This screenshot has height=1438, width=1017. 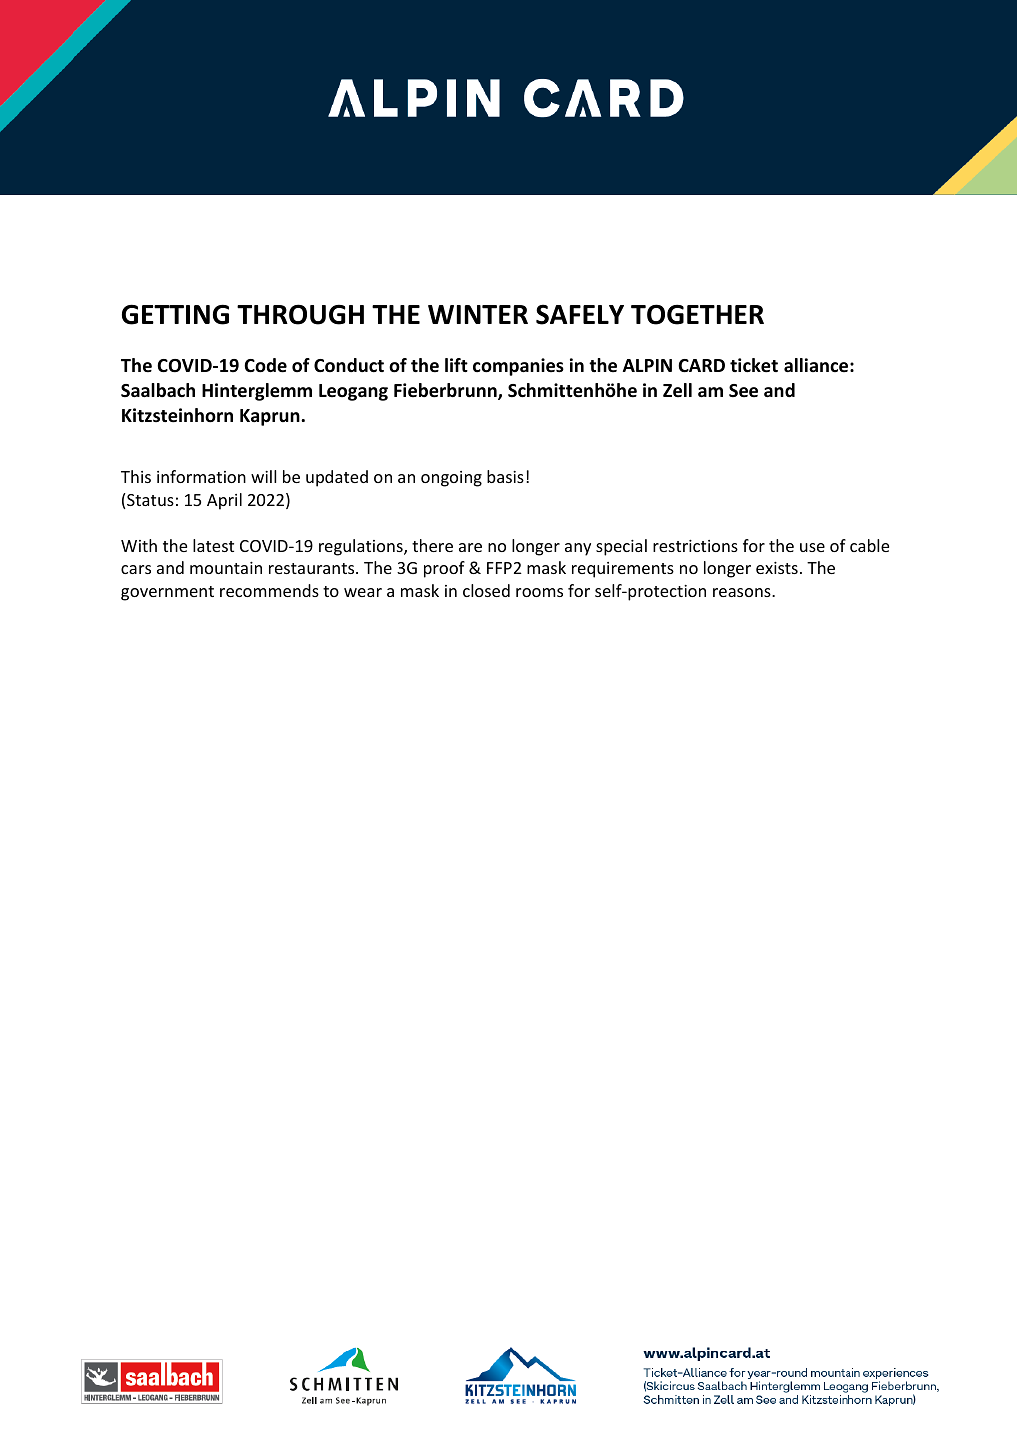 I want to click on companies, so click(x=518, y=367).
